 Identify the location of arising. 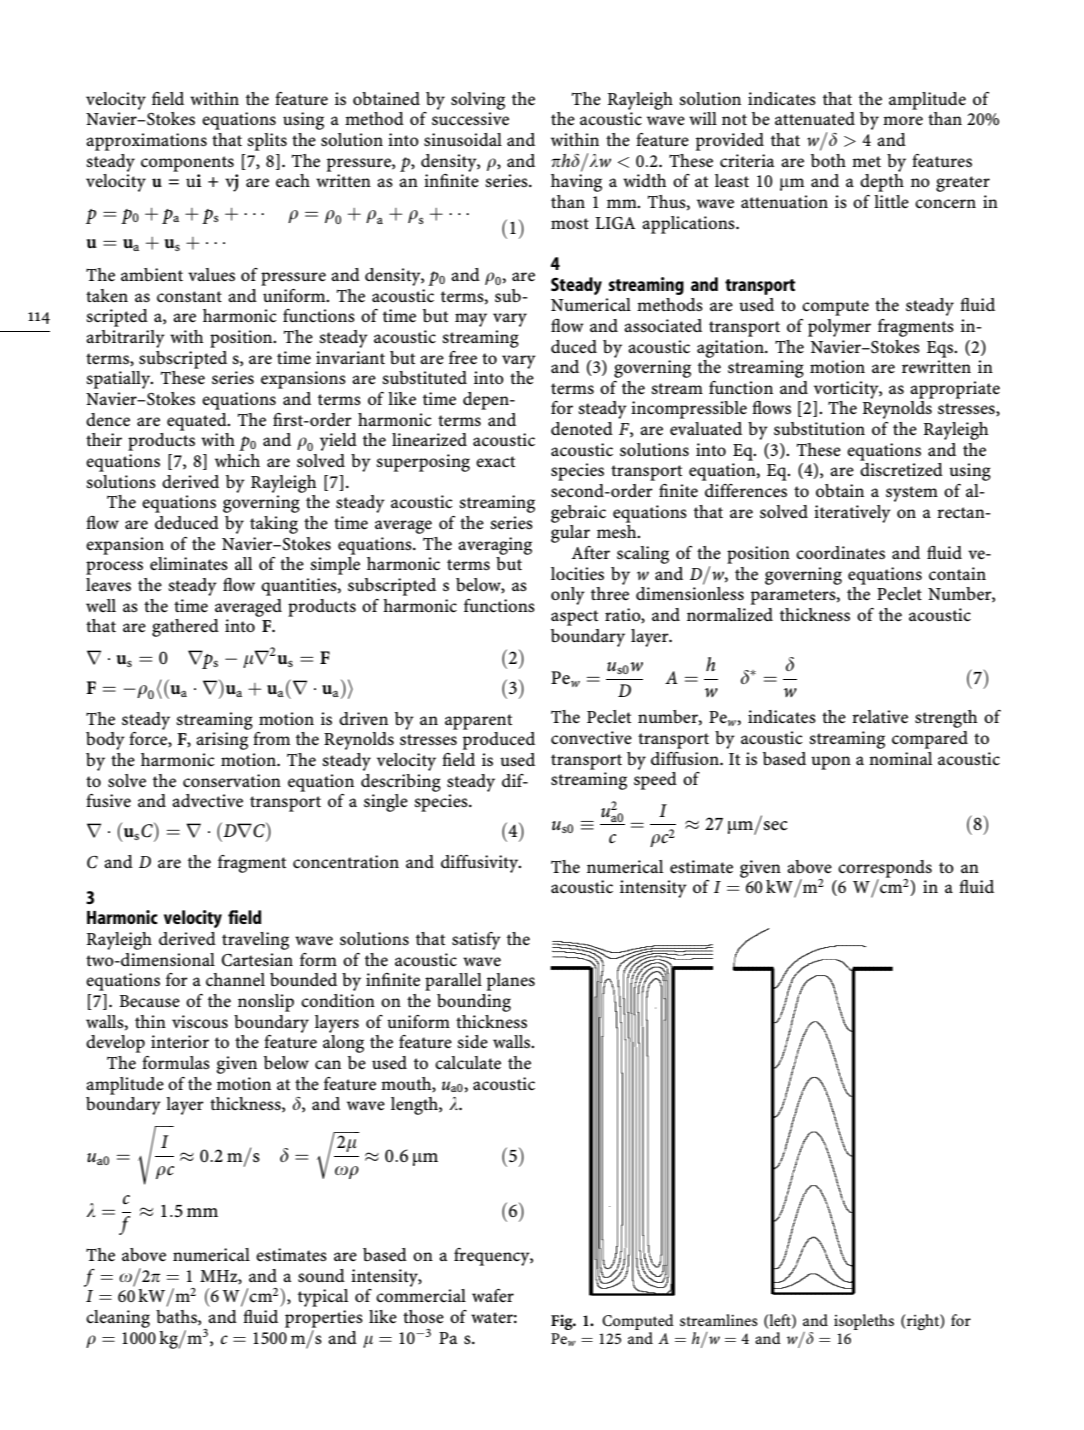
(222, 741).
